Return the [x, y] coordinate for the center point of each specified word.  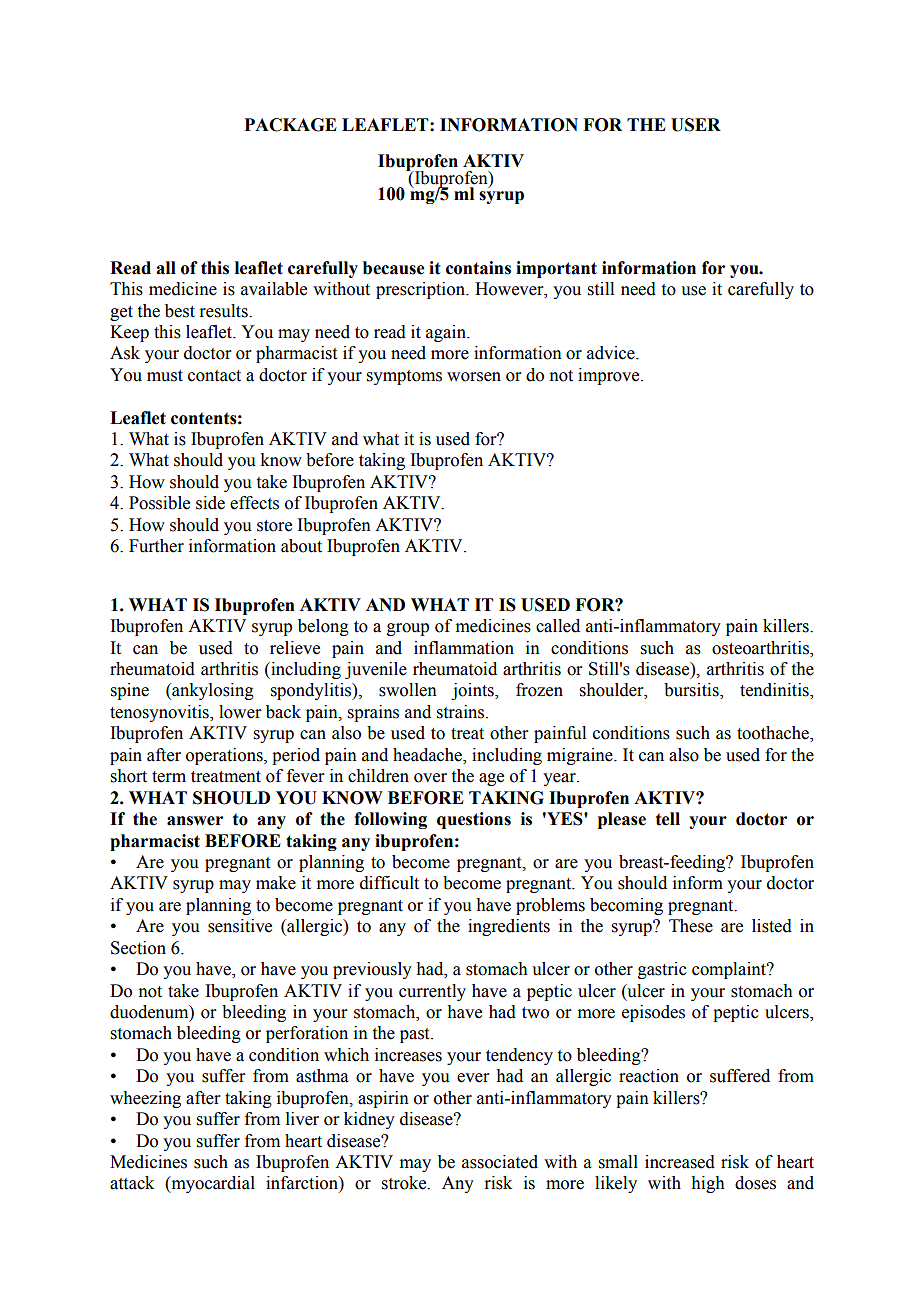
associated [500, 1162]
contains [478, 268]
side [210, 503]
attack [132, 1183]
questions [474, 820]
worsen [474, 377]
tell [668, 819]
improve [610, 376]
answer [195, 821]
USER [696, 125]
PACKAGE [290, 125]
